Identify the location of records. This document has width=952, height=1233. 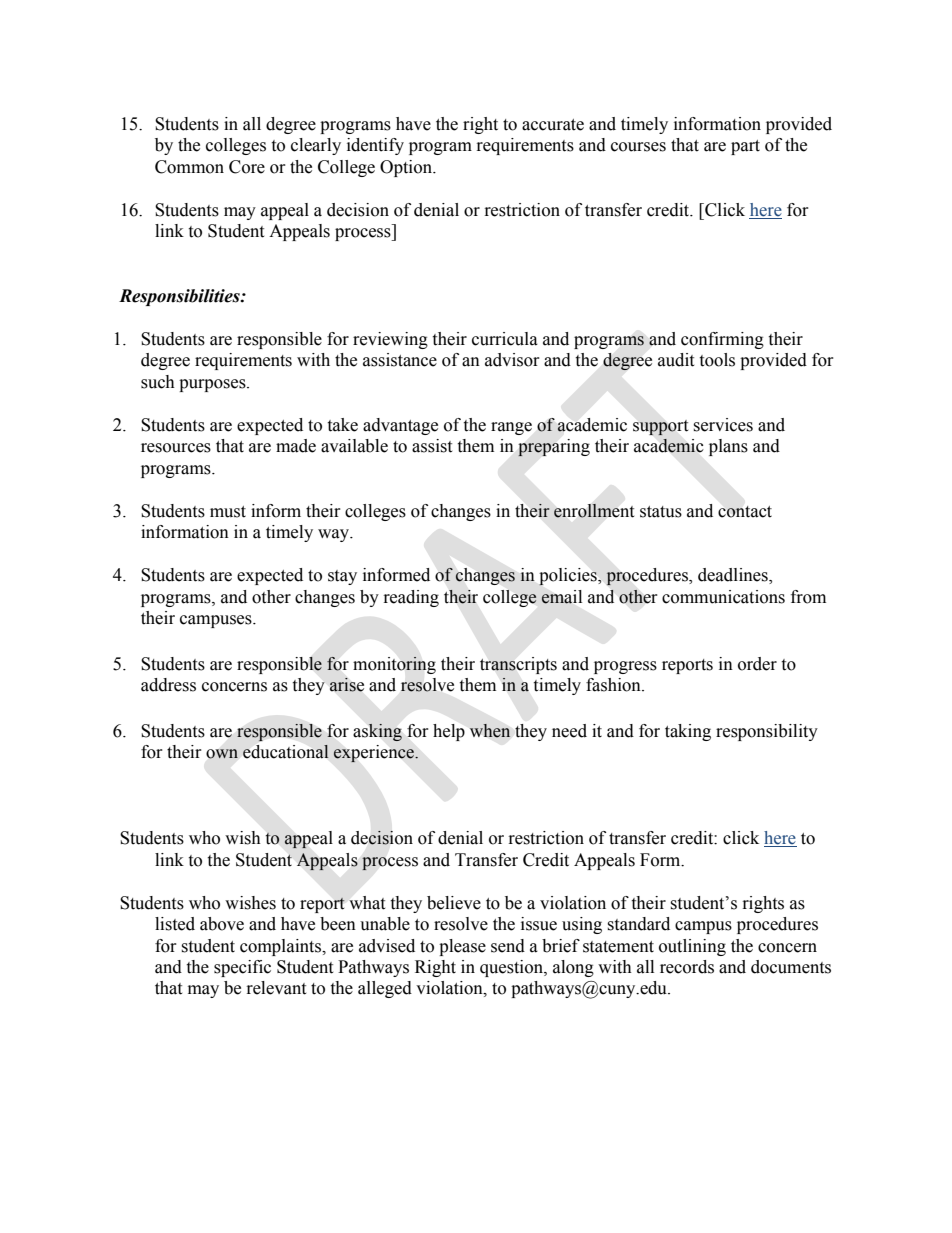
(687, 967).
